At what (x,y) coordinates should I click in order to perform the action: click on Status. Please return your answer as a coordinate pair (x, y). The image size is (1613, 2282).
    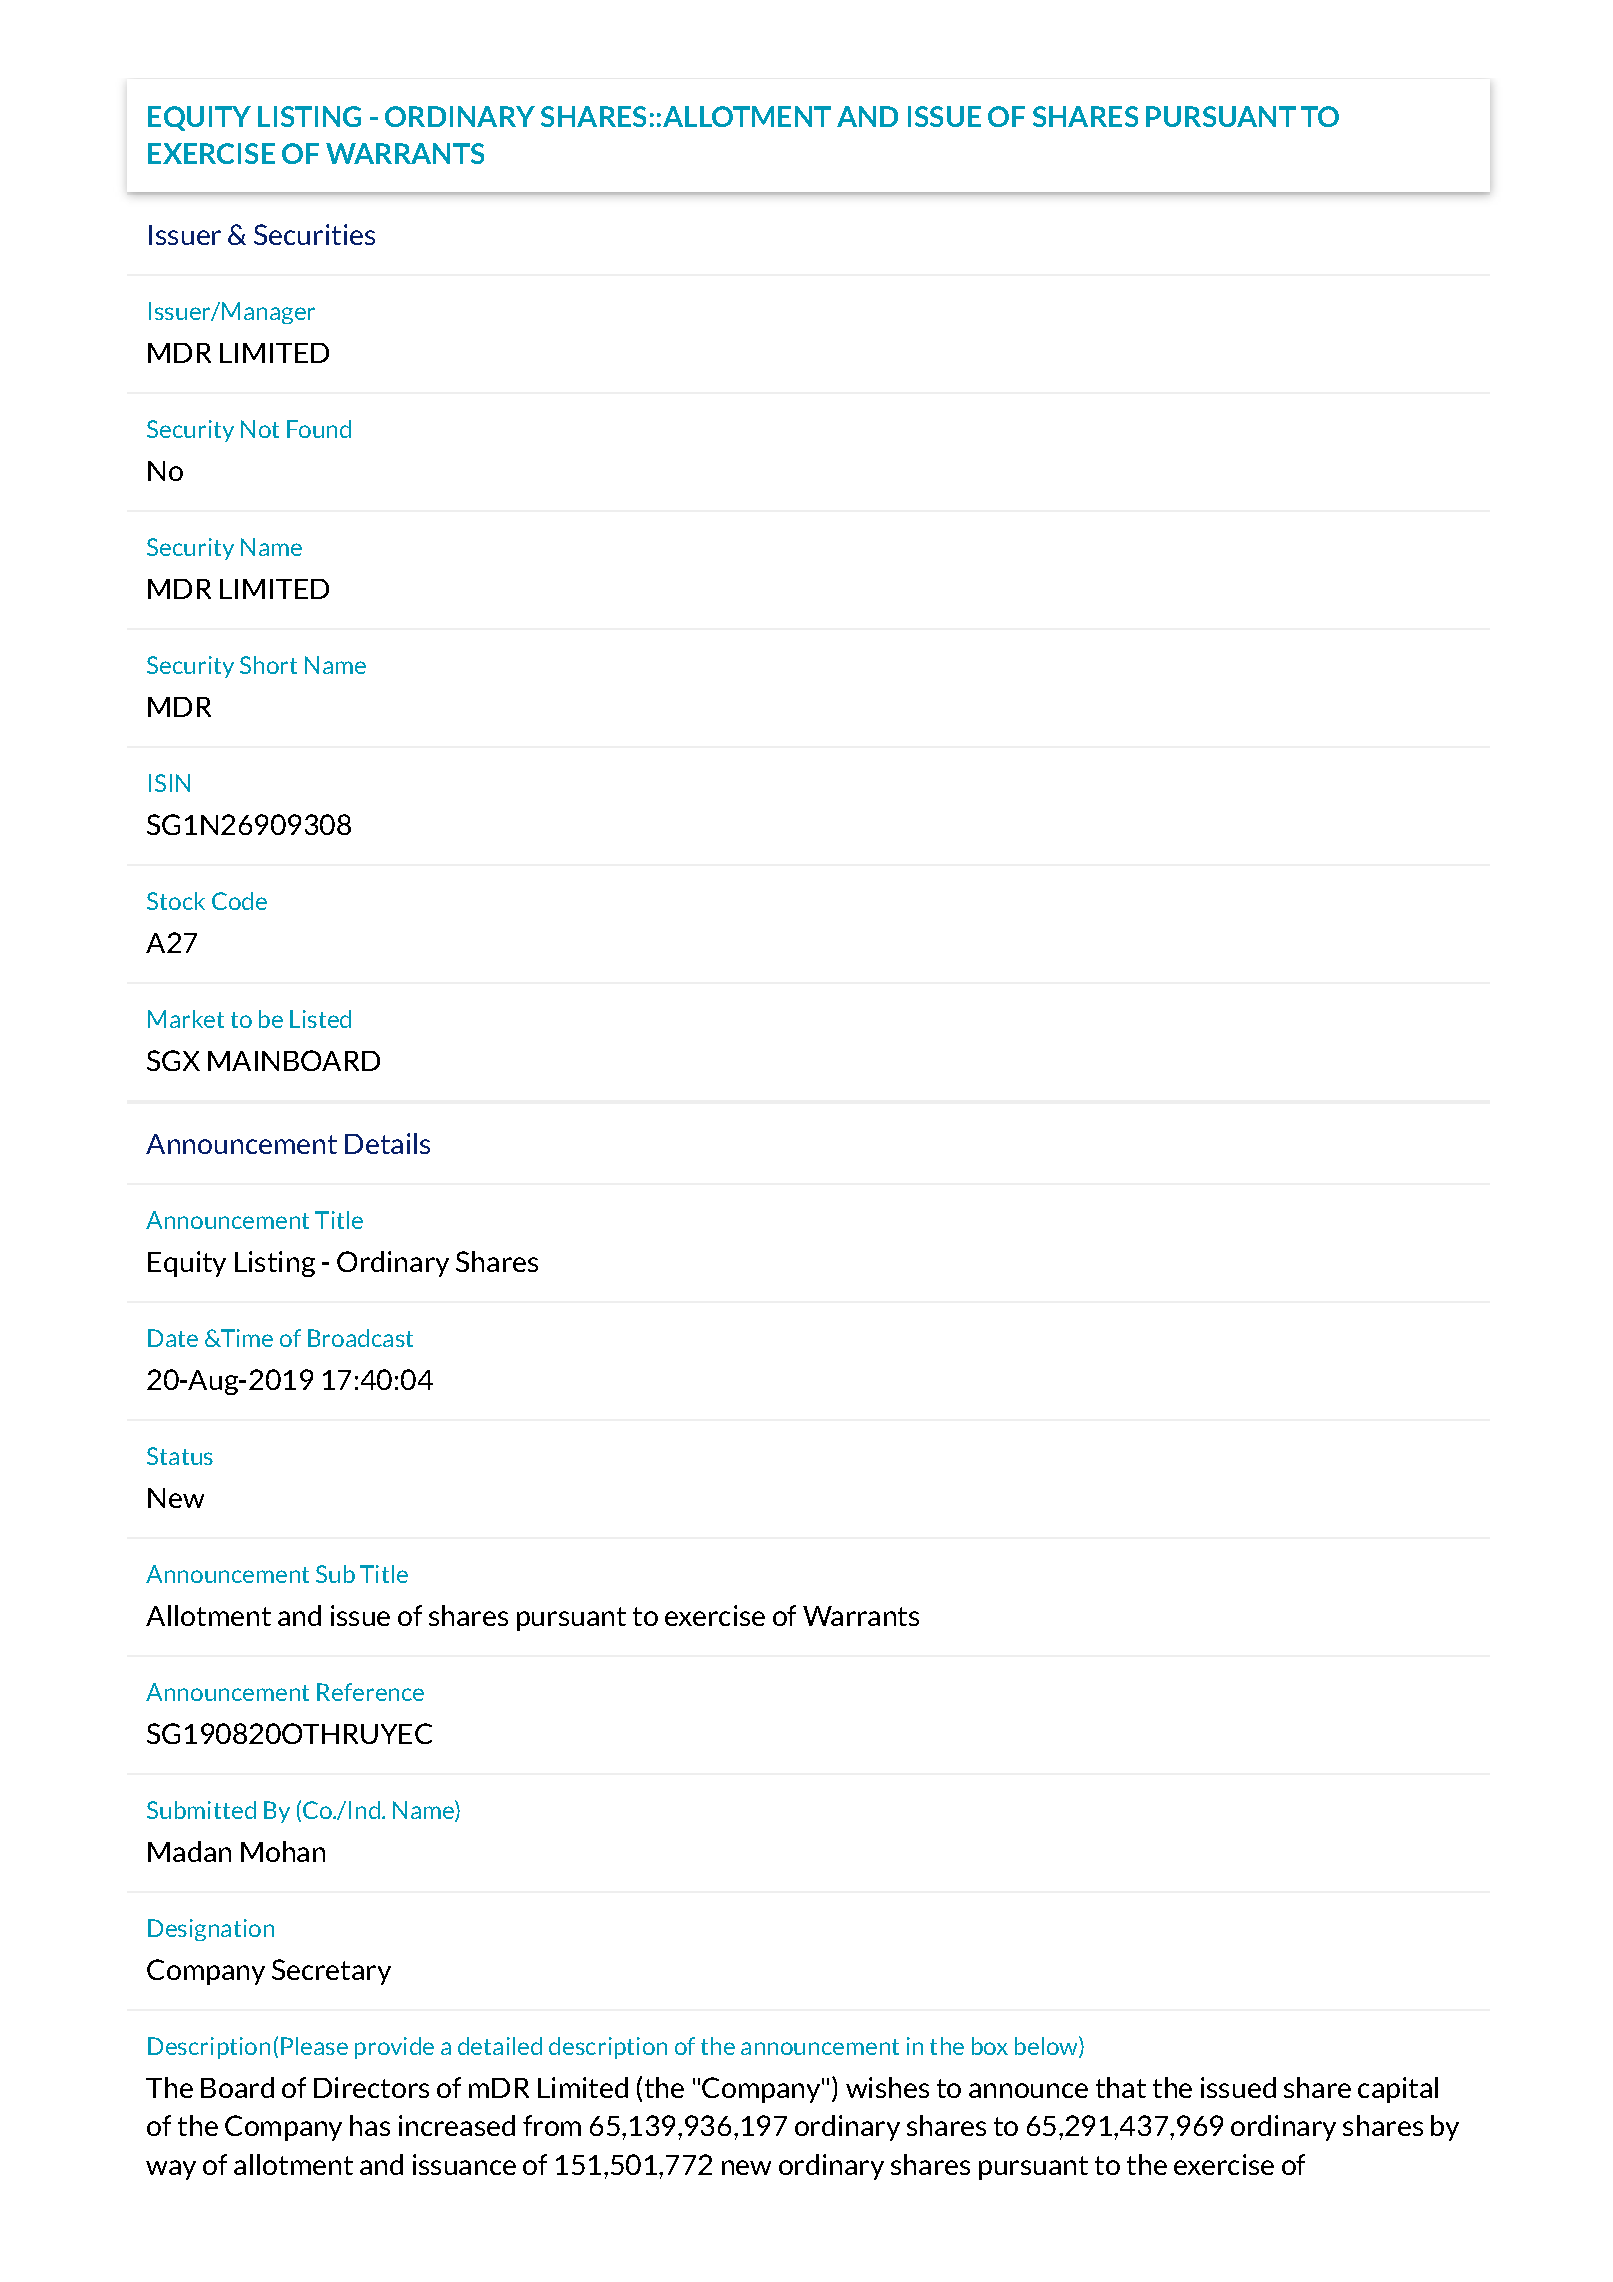
    Looking at the image, I should click on (180, 1456).
